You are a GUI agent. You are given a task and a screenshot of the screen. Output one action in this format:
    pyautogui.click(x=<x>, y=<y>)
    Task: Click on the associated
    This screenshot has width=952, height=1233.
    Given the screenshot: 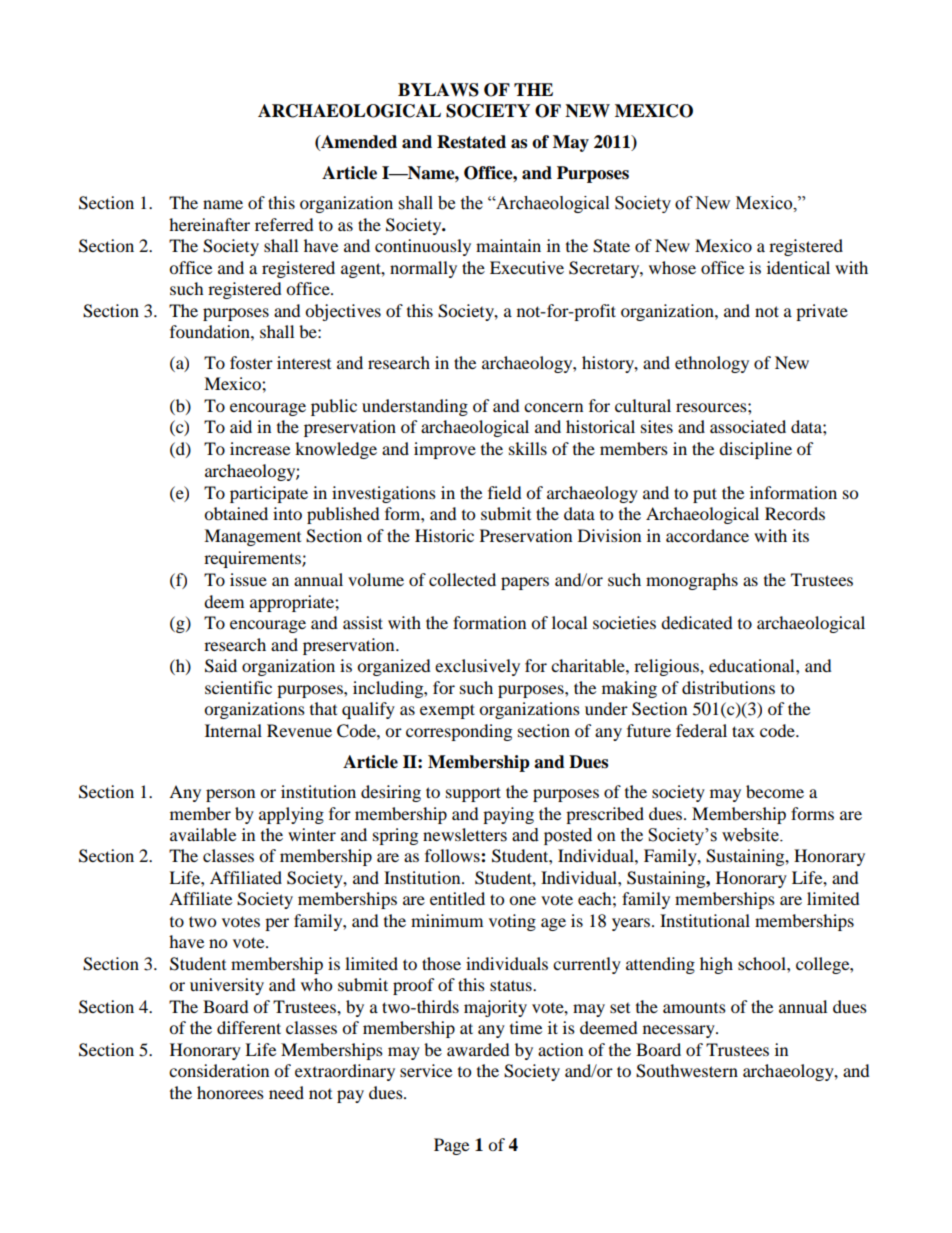 What is the action you would take?
    pyautogui.click(x=748, y=426)
